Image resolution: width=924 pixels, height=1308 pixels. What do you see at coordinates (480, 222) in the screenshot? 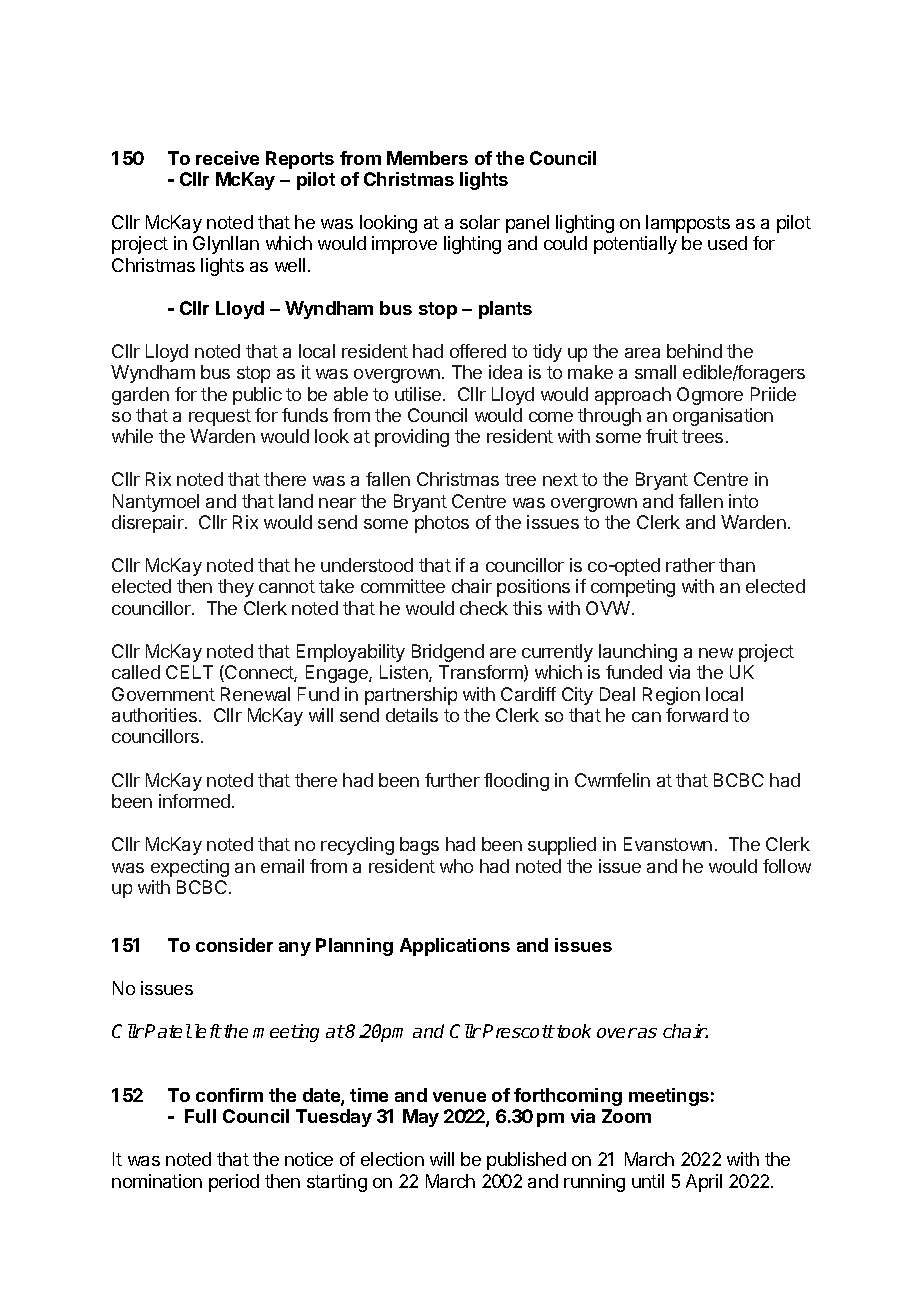
I see `solar` at bounding box center [480, 222].
